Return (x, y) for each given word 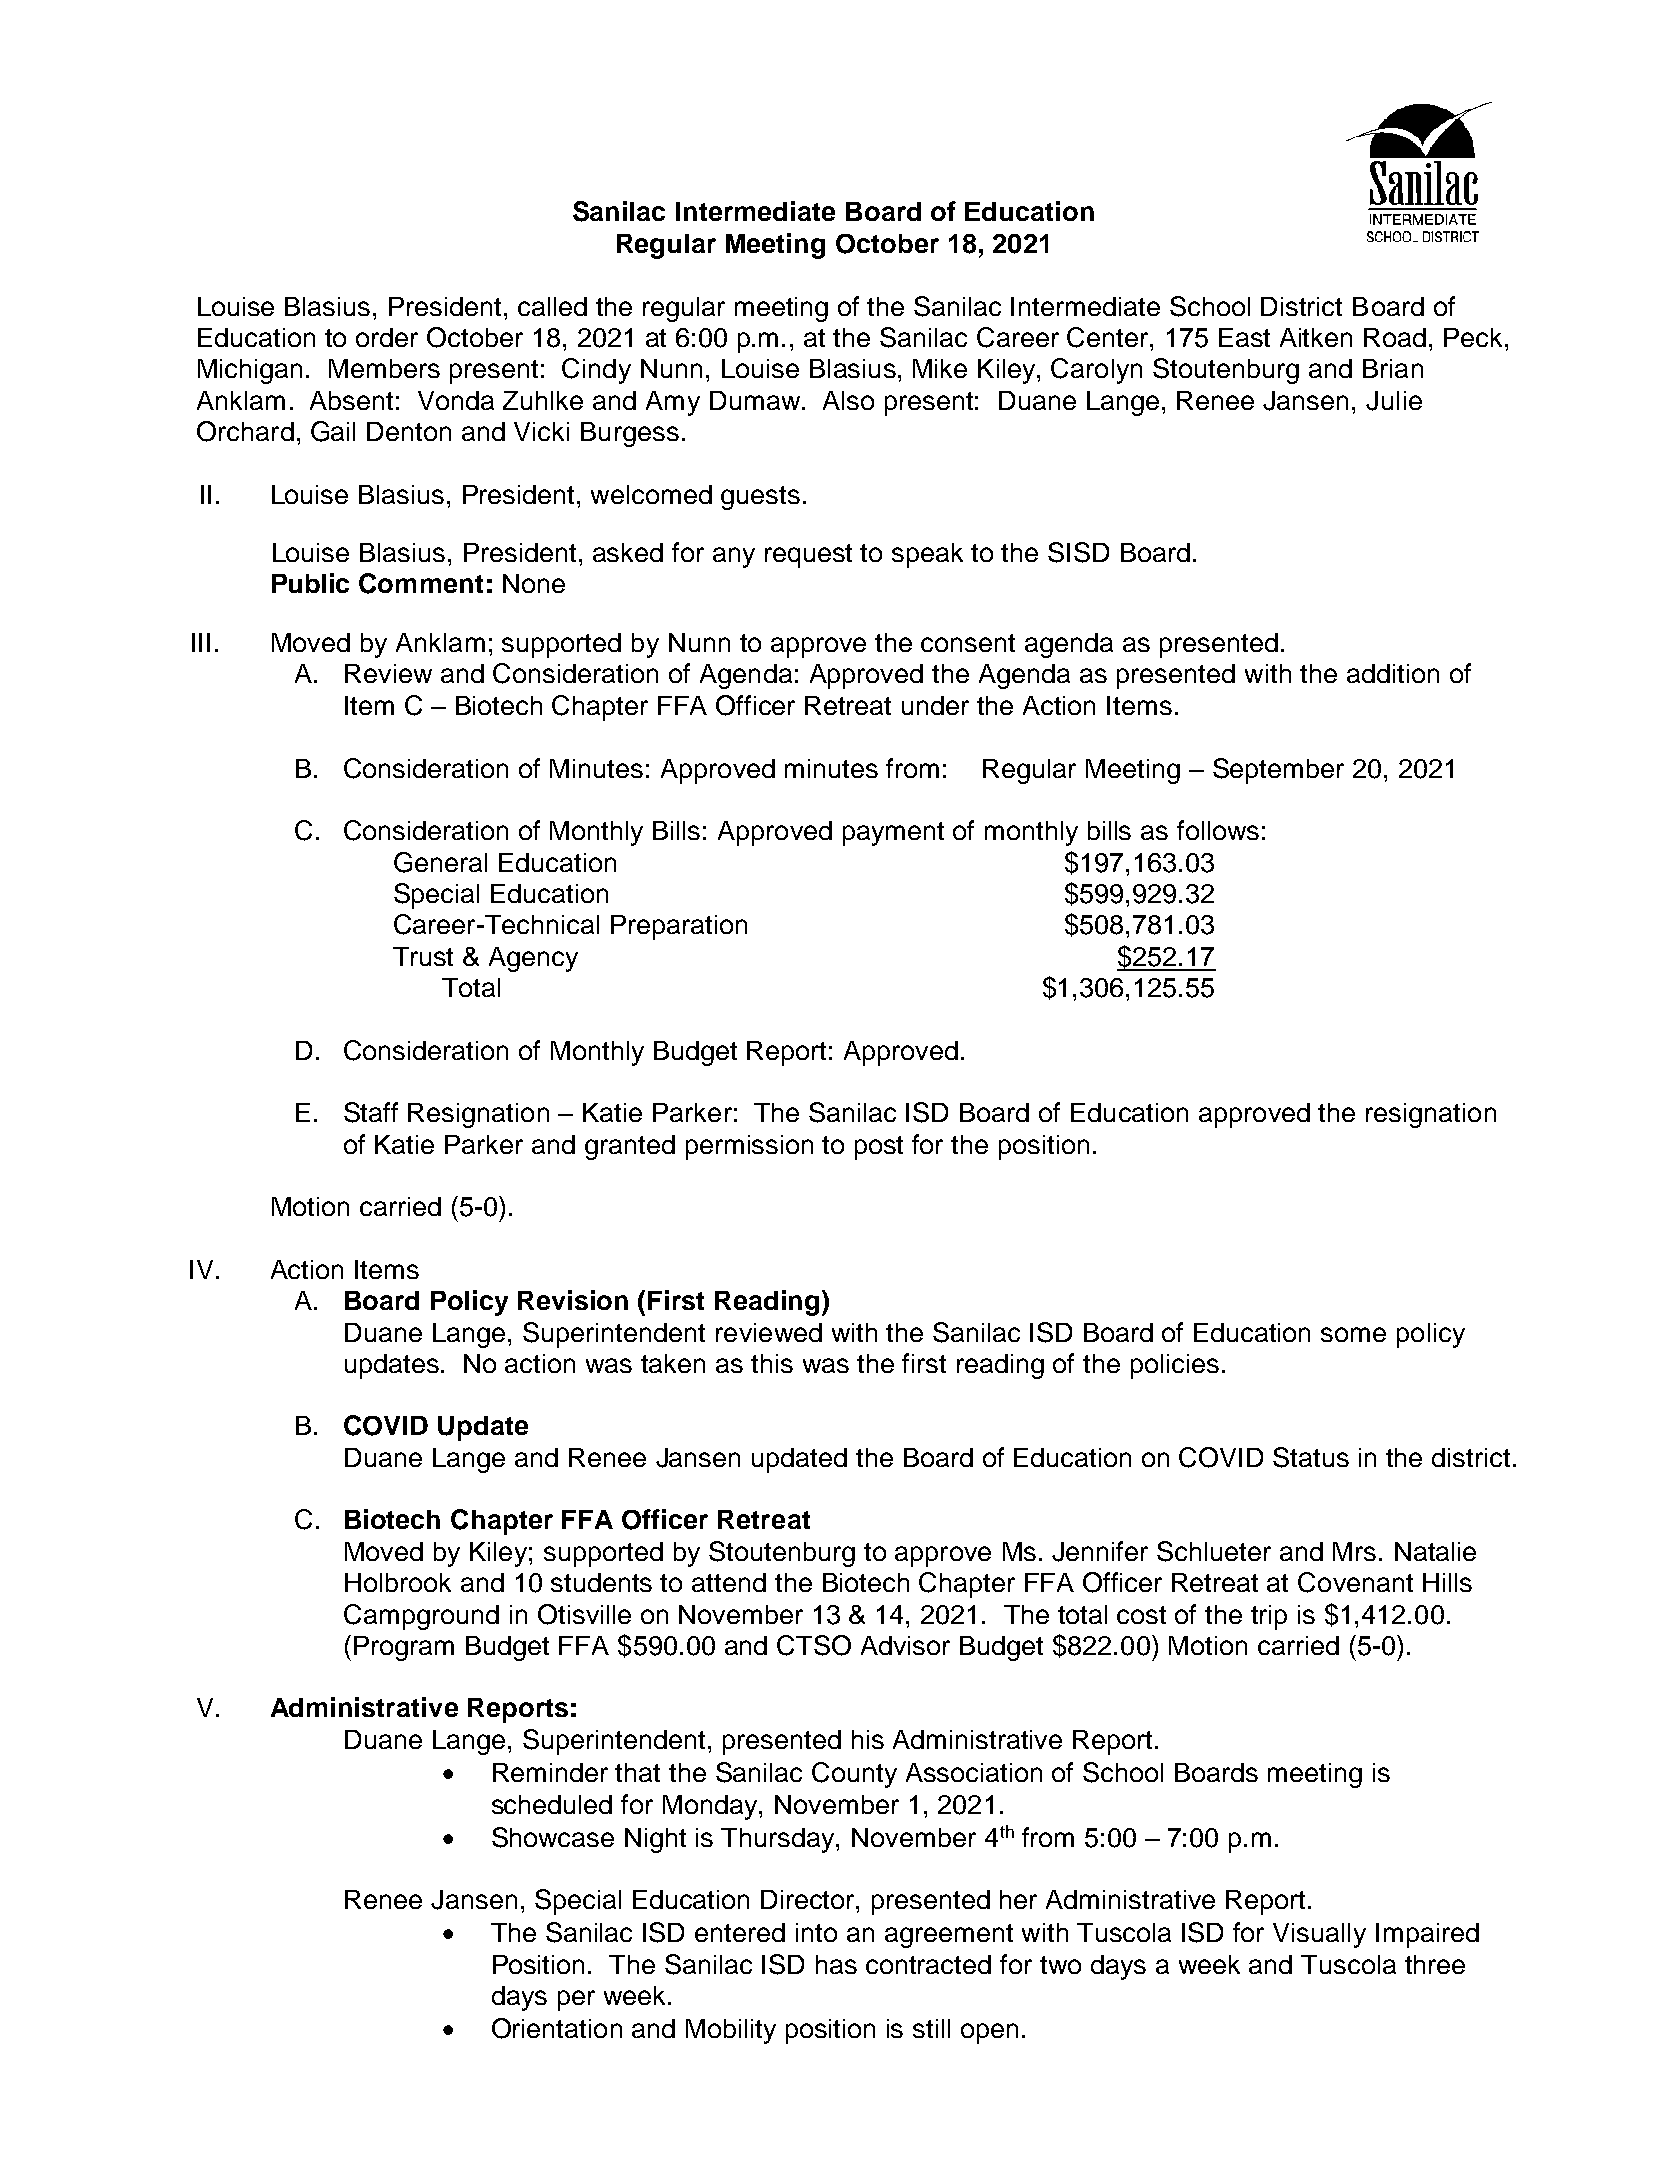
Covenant (1355, 1582)
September (1278, 771)
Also (848, 400)
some (1353, 1334)
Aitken (1316, 337)
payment (893, 834)
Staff (371, 1112)
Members (384, 368)
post (879, 1148)
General (440, 862)
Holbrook (398, 1582)
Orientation (557, 2028)
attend (729, 1582)
